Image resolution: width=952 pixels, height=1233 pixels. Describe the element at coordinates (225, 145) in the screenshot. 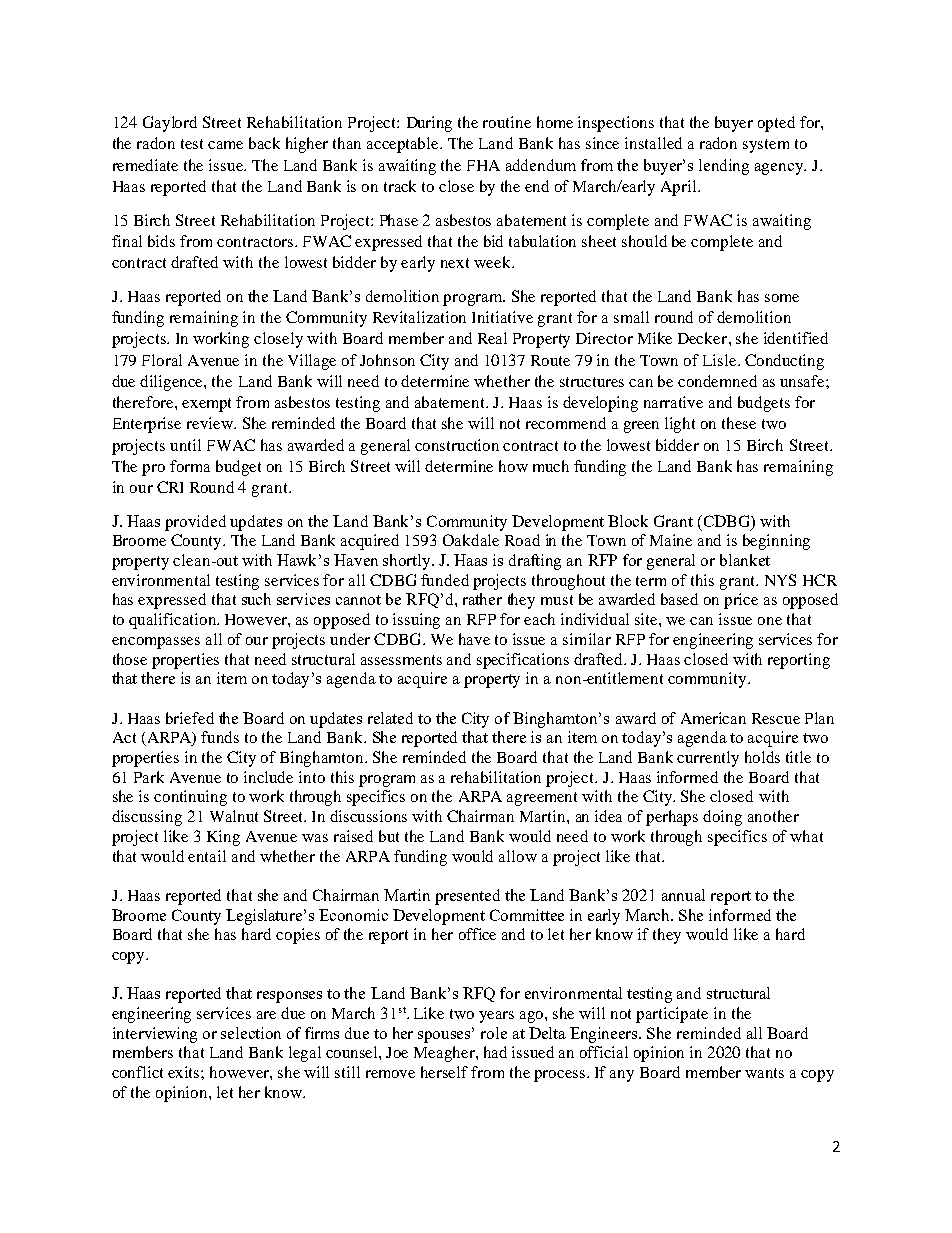

I see `came` at that location.
